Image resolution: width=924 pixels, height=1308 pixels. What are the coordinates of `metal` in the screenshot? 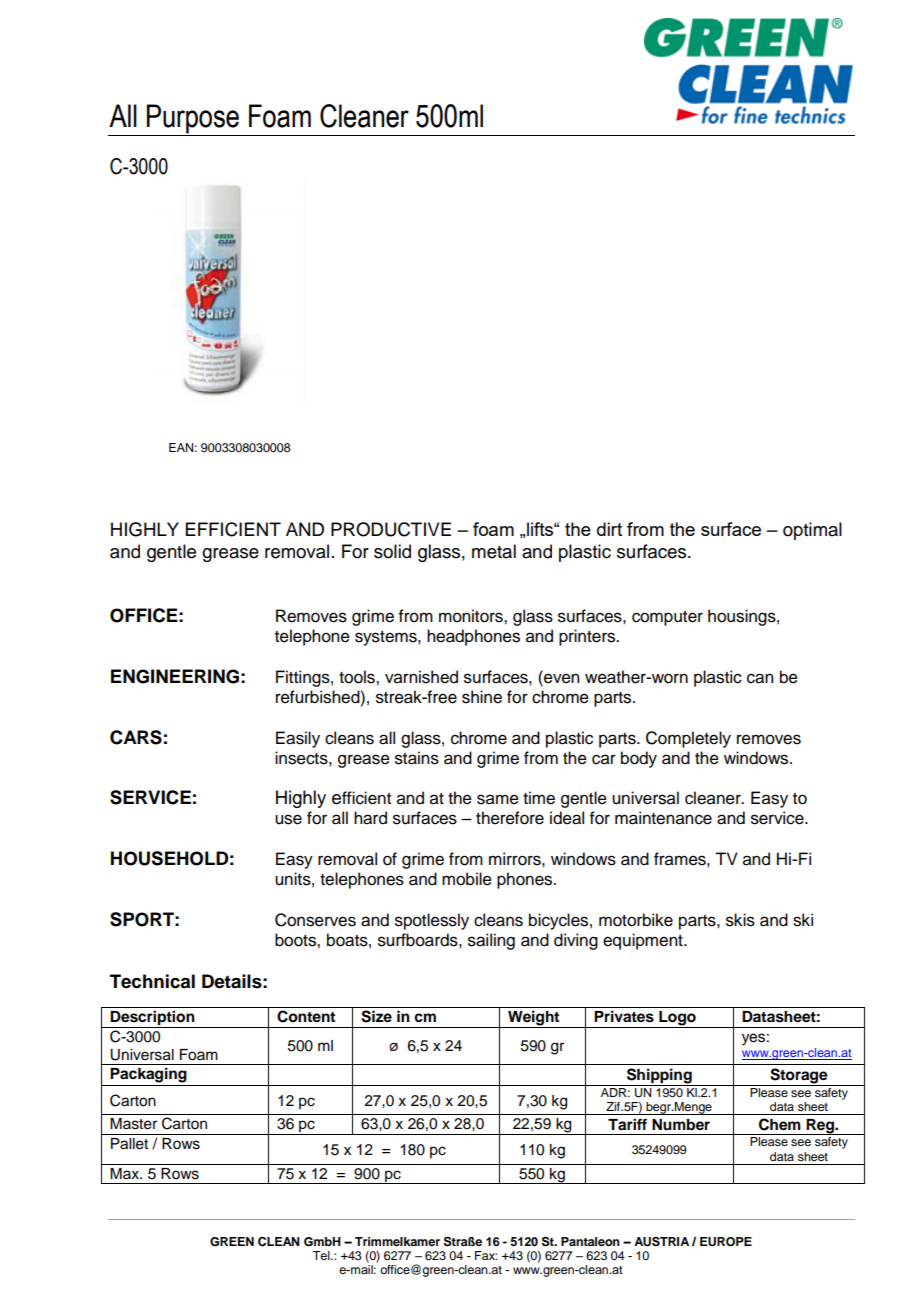 It's located at (494, 551).
